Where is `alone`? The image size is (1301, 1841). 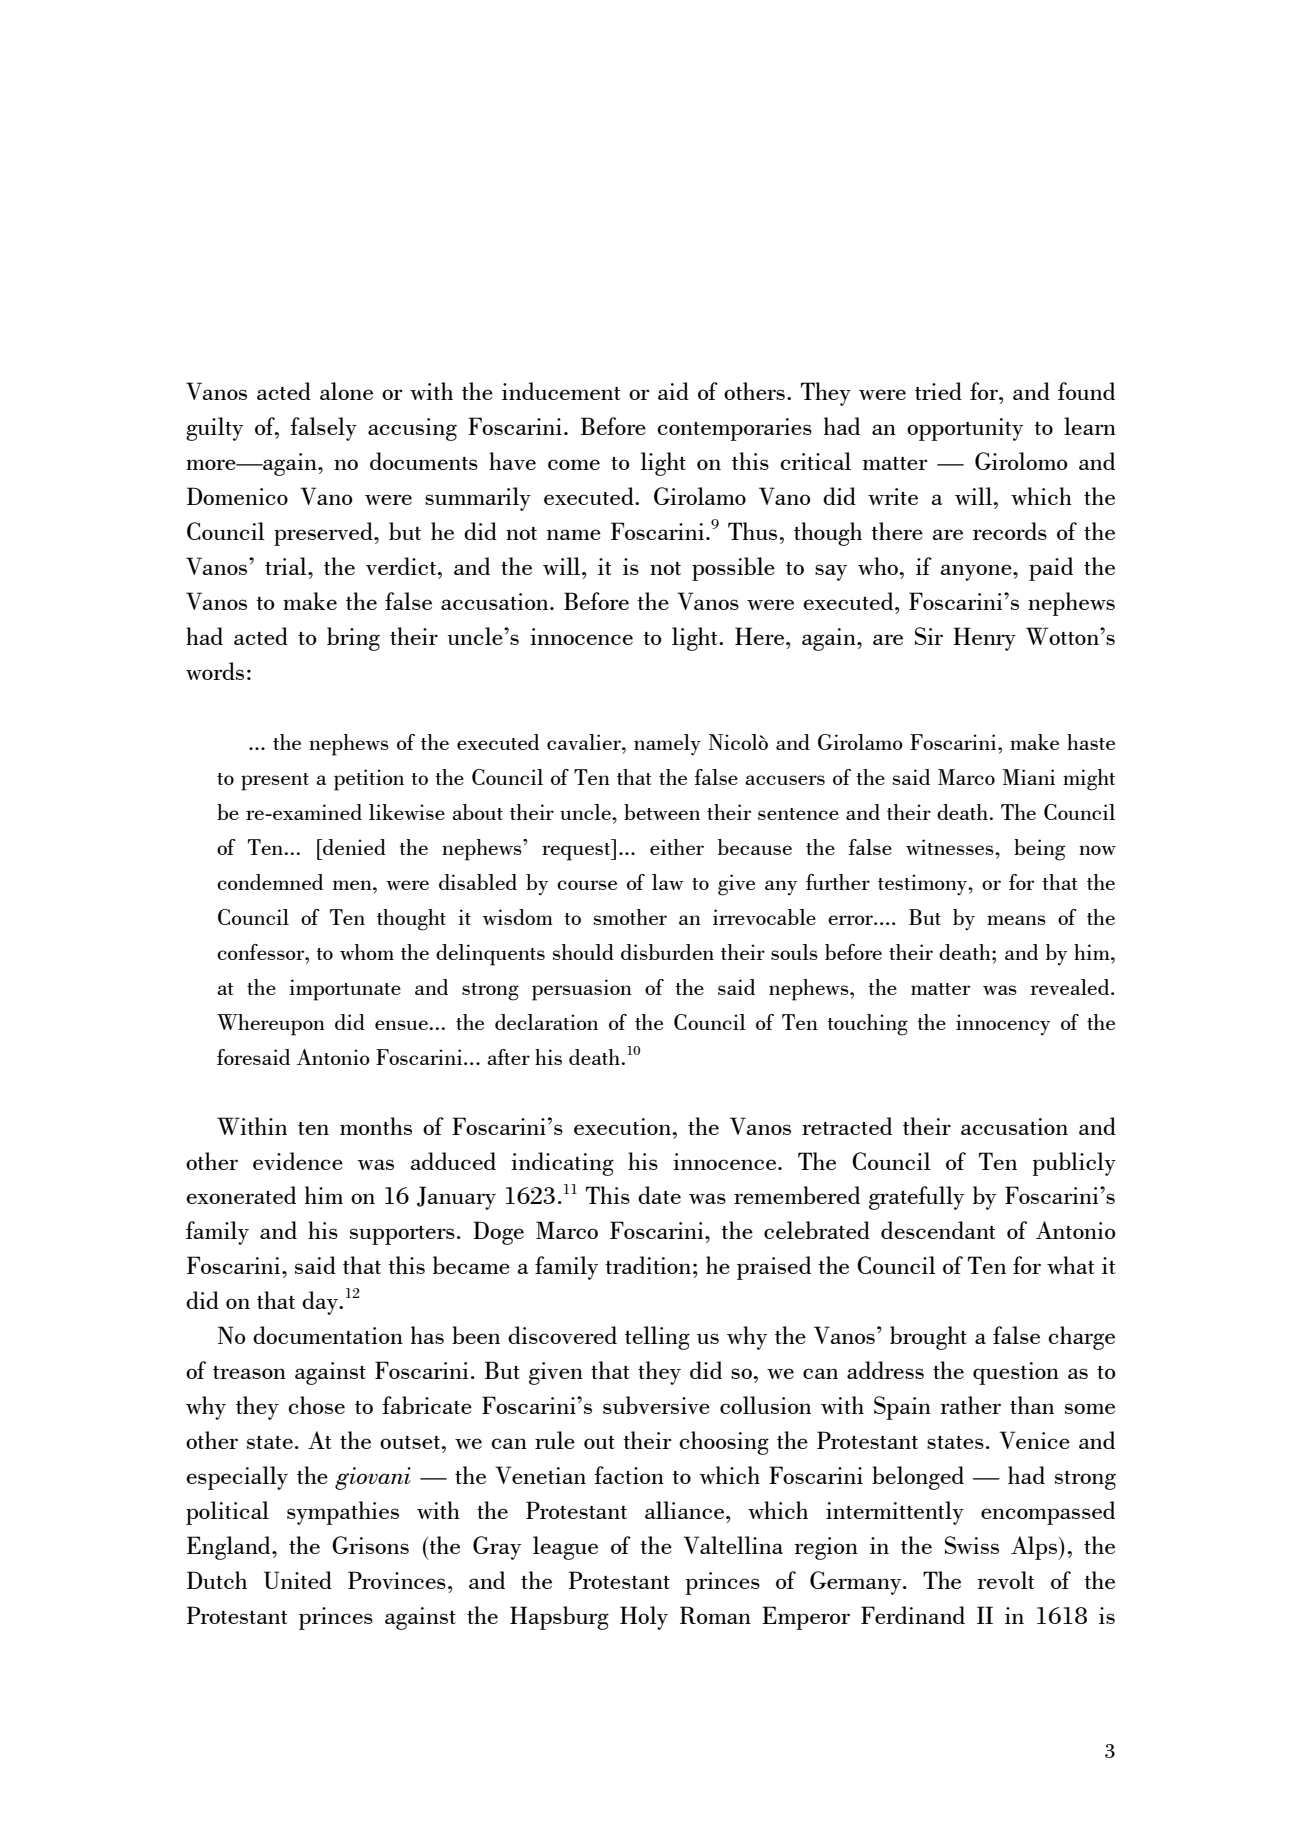
alone is located at coordinates (346, 391).
